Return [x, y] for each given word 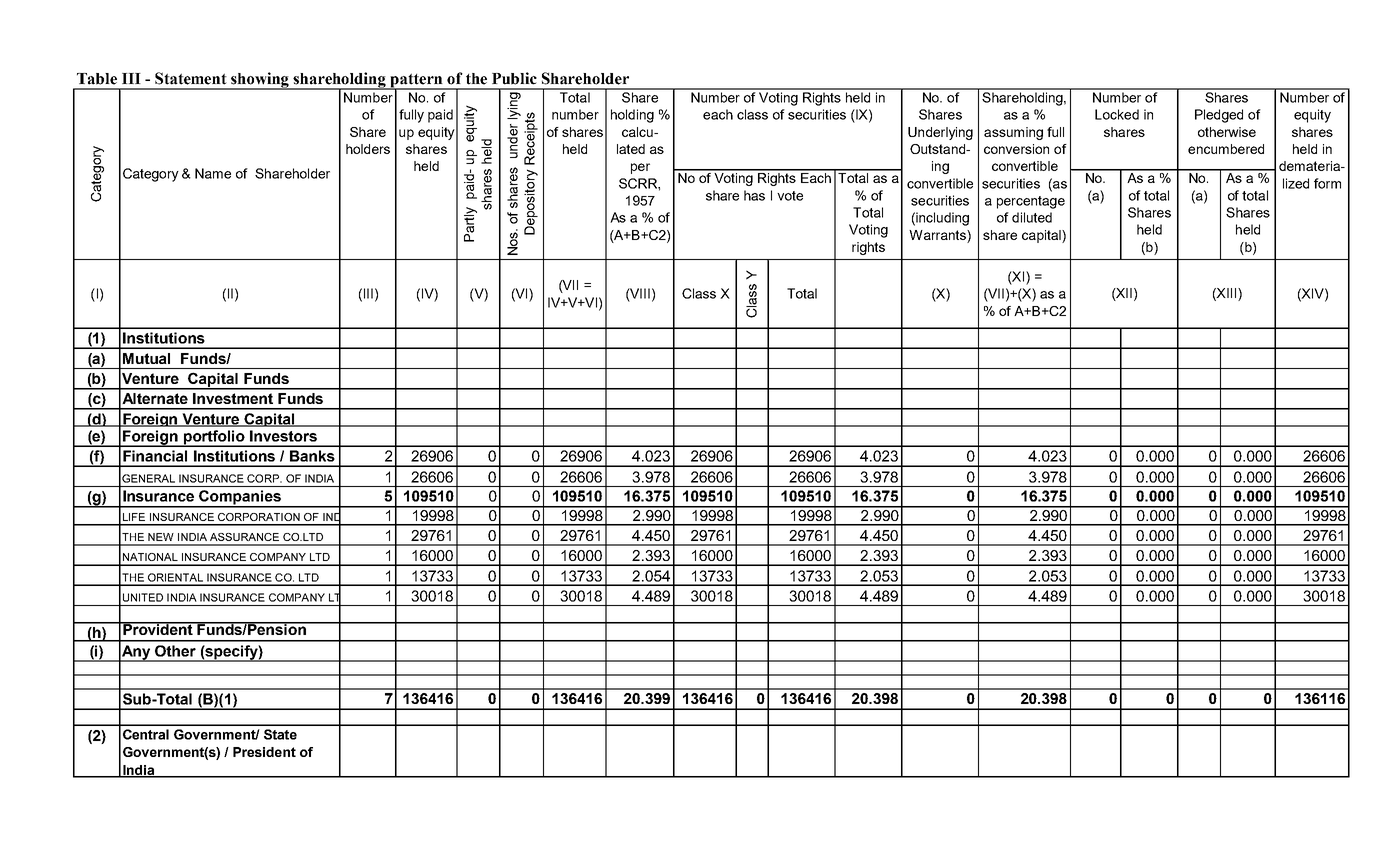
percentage [1031, 202]
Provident [158, 628]
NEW [161, 537]
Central [146, 734]
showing [260, 81]
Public [514, 78]
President [264, 752]
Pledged [1219, 116]
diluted [1032, 217]
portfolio [214, 438]
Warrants [938, 235]
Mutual [146, 358]
